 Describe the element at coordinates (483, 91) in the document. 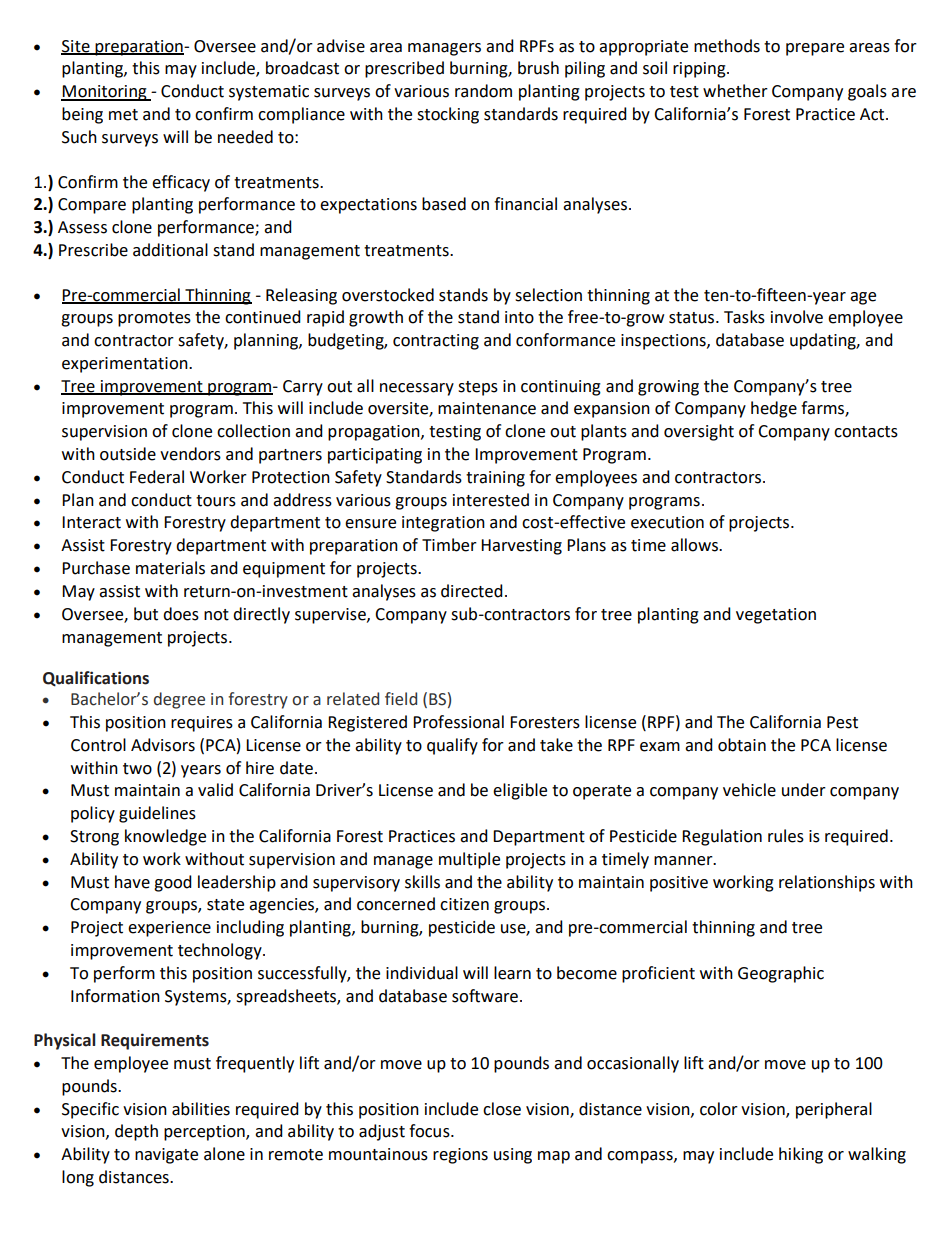

I see `random` at that location.
